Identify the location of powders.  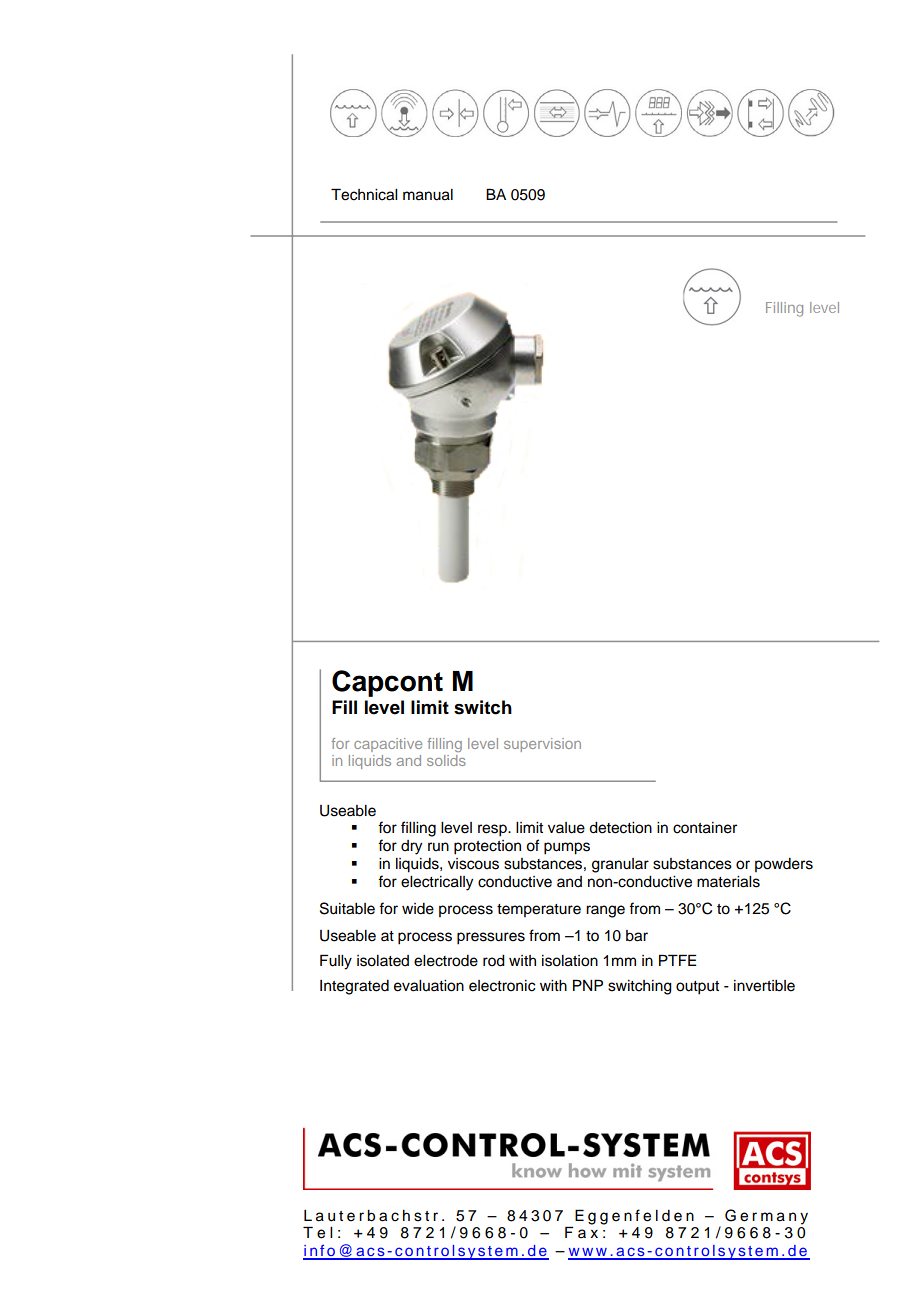
(784, 865).
